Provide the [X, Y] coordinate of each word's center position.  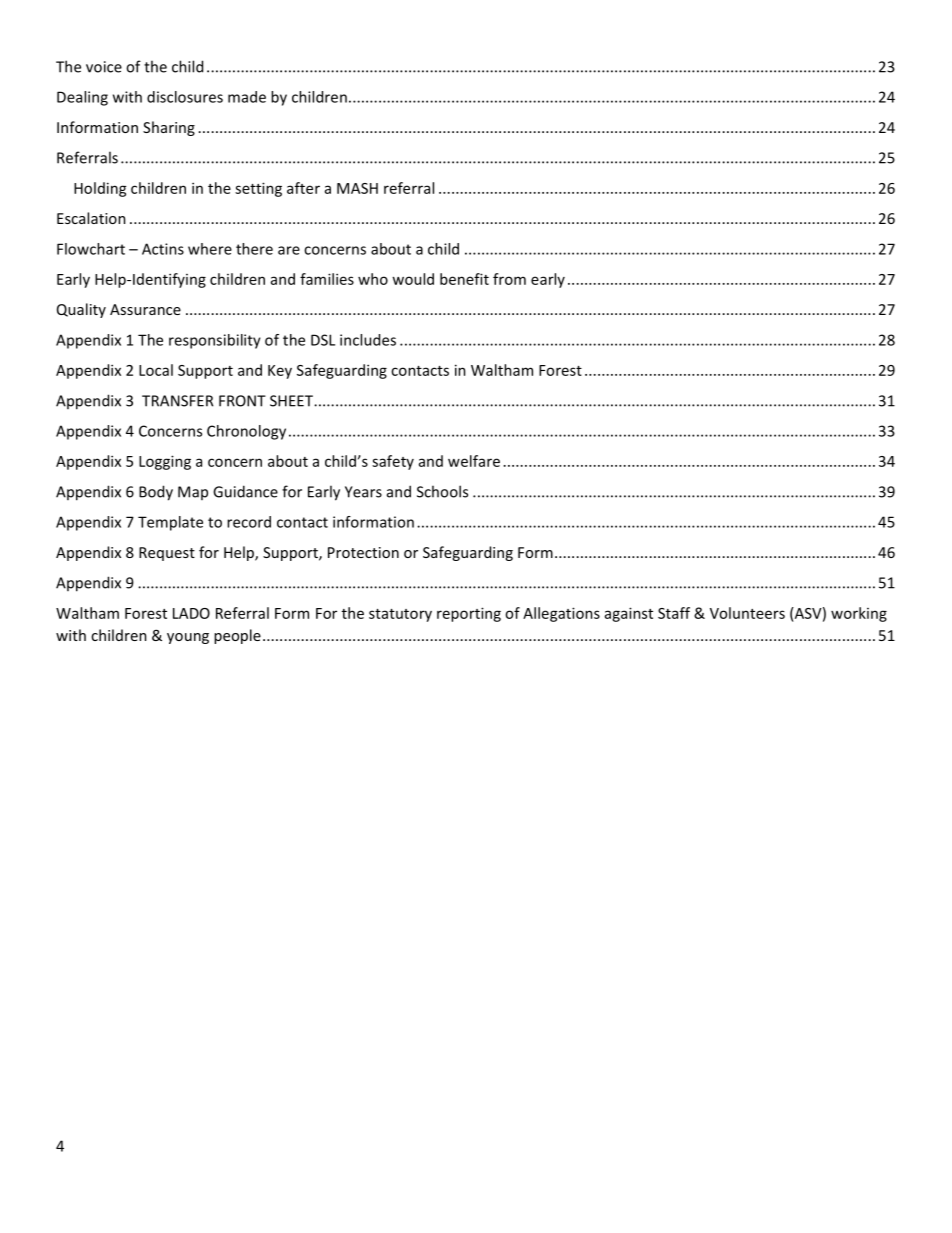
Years [363, 492]
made [247, 97]
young [188, 638]
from [509, 279]
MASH [357, 188]
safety [393, 462]
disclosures [185, 97]
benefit [464, 279]
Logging [165, 462]
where [210, 249]
